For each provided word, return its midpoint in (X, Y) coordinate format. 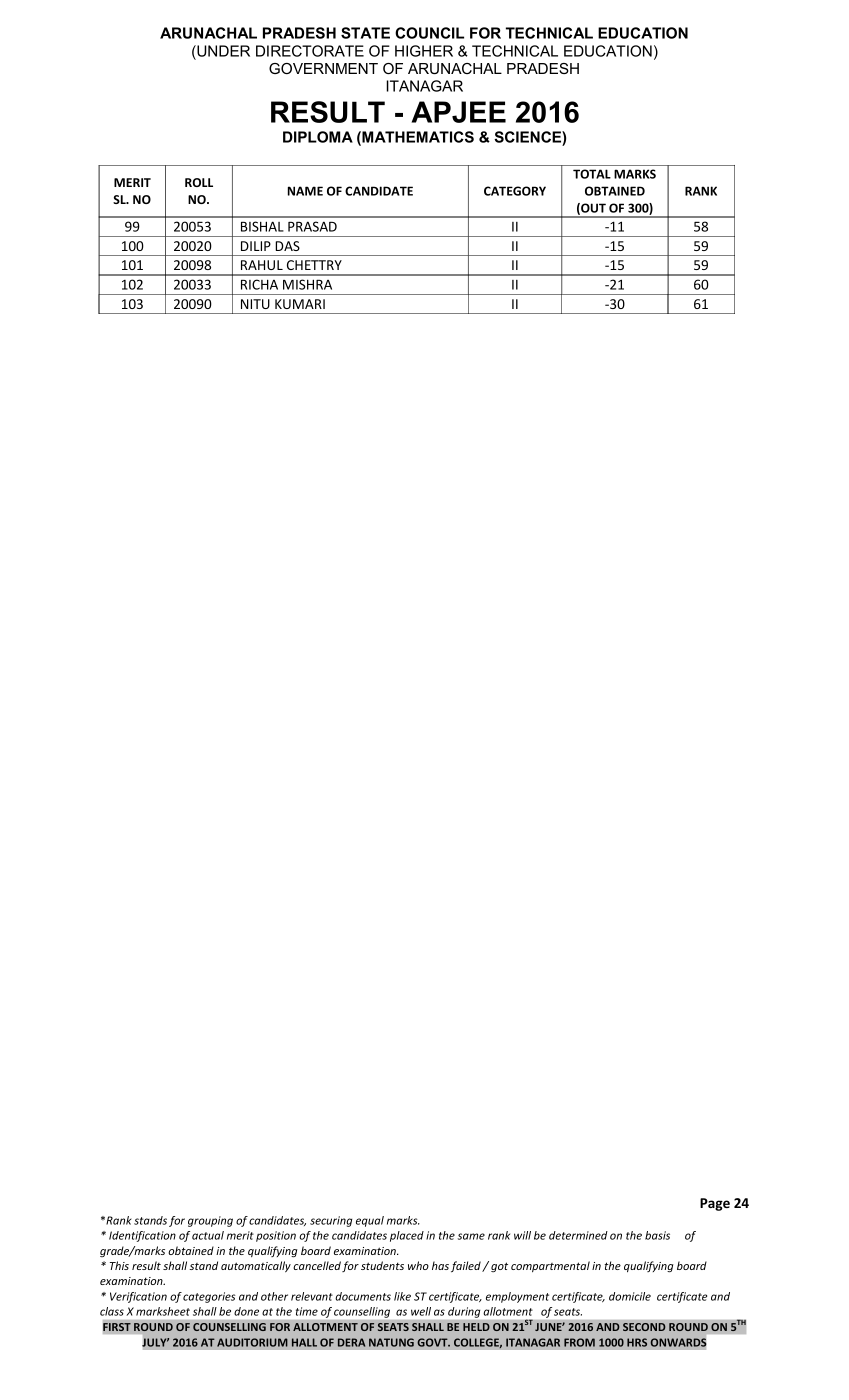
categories (209, 1297)
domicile (630, 1296)
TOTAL (592, 174)
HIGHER (424, 51)
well (421, 1311)
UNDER (222, 51)
